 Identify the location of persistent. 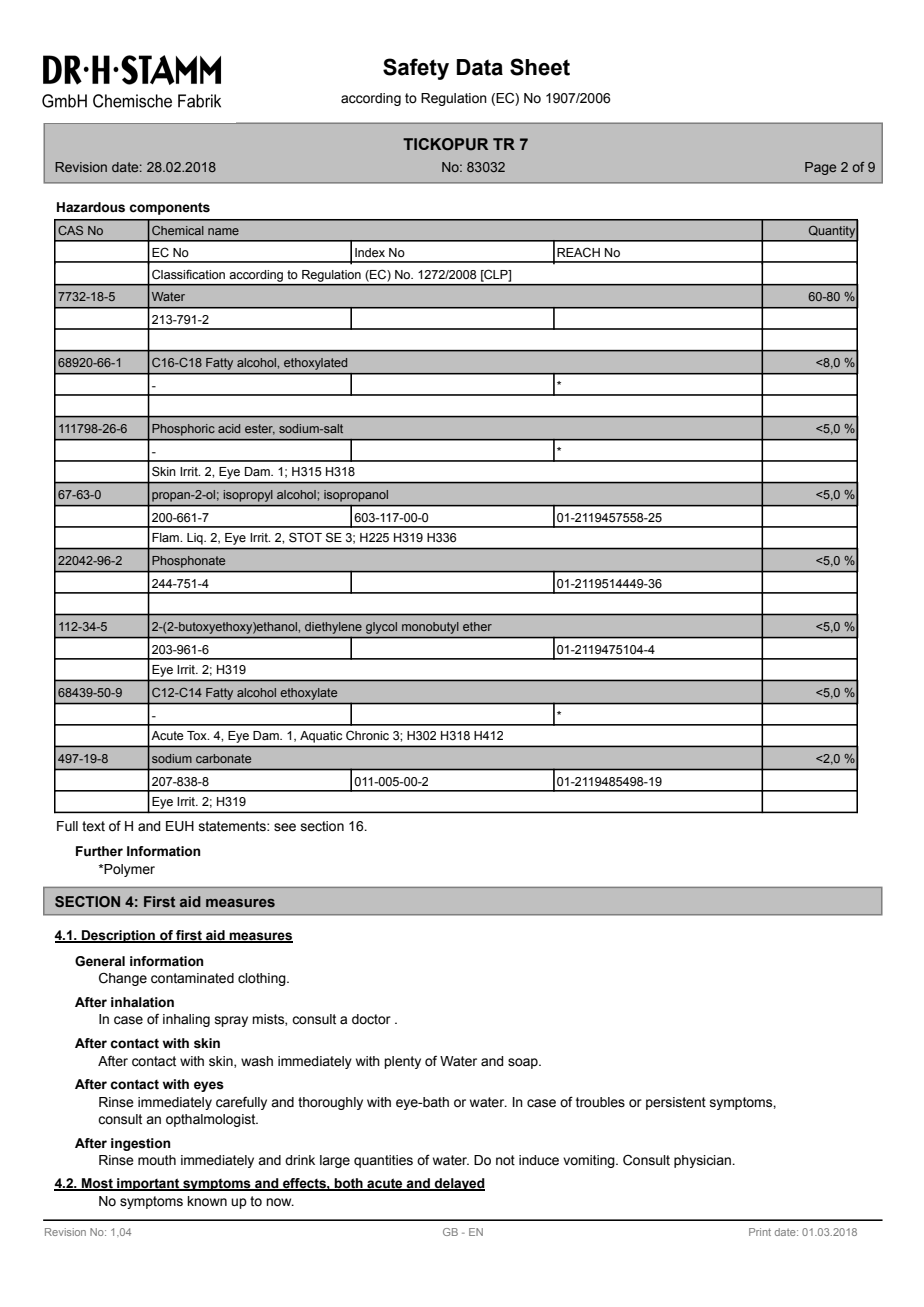
(676, 1103).
